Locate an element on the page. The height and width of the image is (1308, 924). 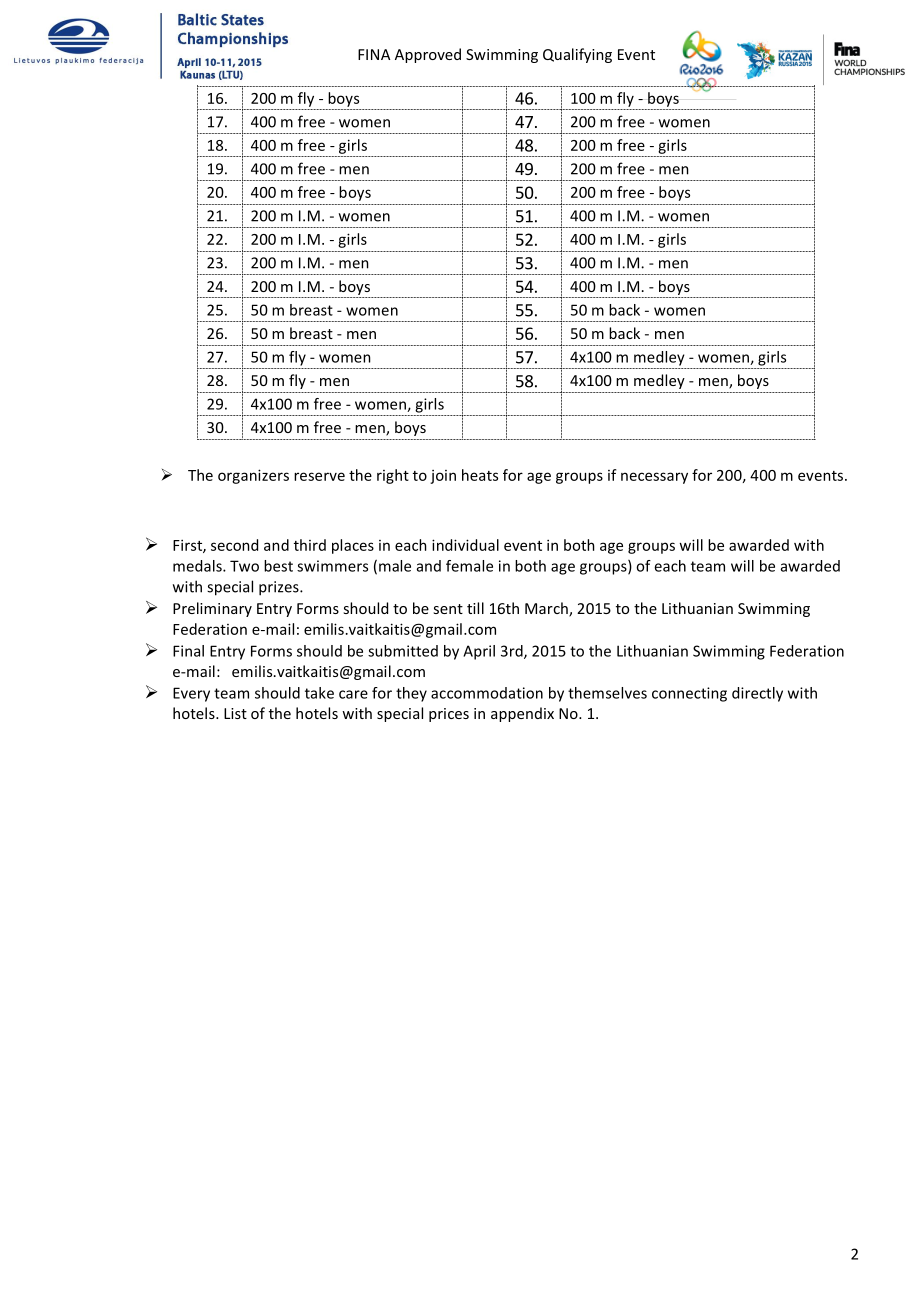
join is located at coordinates (443, 477).
